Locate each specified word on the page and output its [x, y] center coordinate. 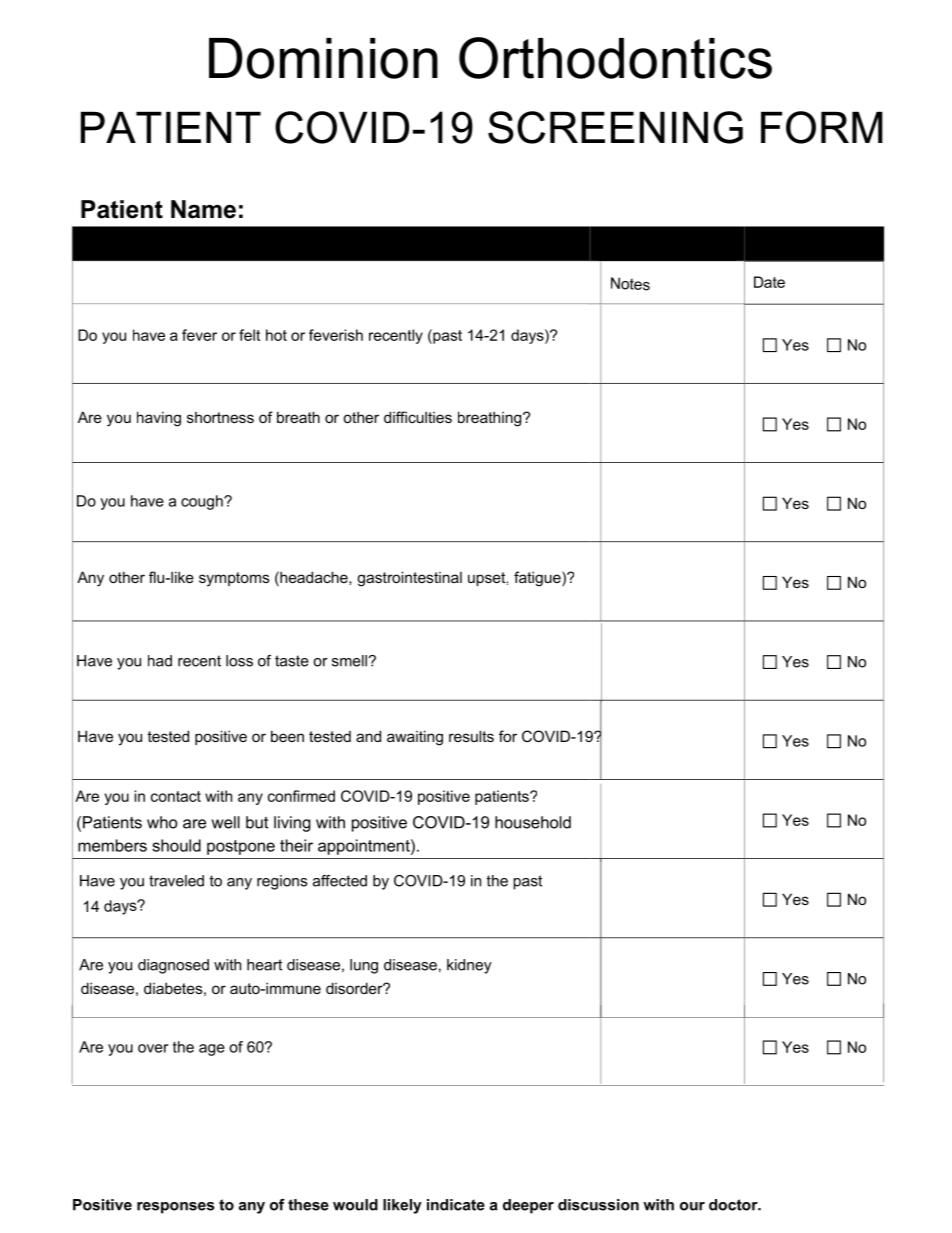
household [533, 822]
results [471, 736]
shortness [220, 417]
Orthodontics [615, 58]
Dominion [323, 58]
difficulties [418, 417]
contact [176, 796]
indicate [456, 1205]
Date [769, 282]
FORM [822, 127]
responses [175, 1208]
